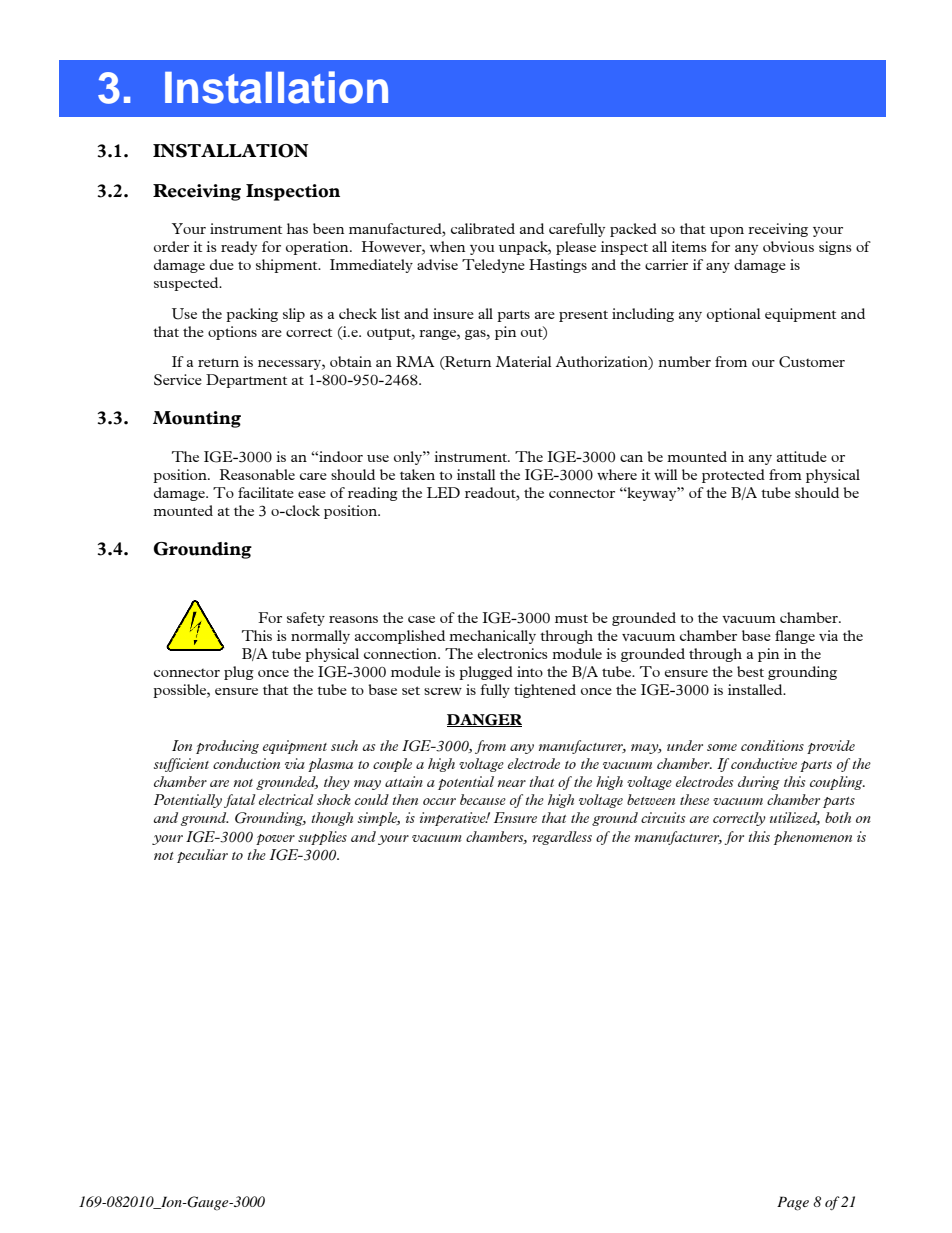  I want to click on obvious, so click(788, 246).
